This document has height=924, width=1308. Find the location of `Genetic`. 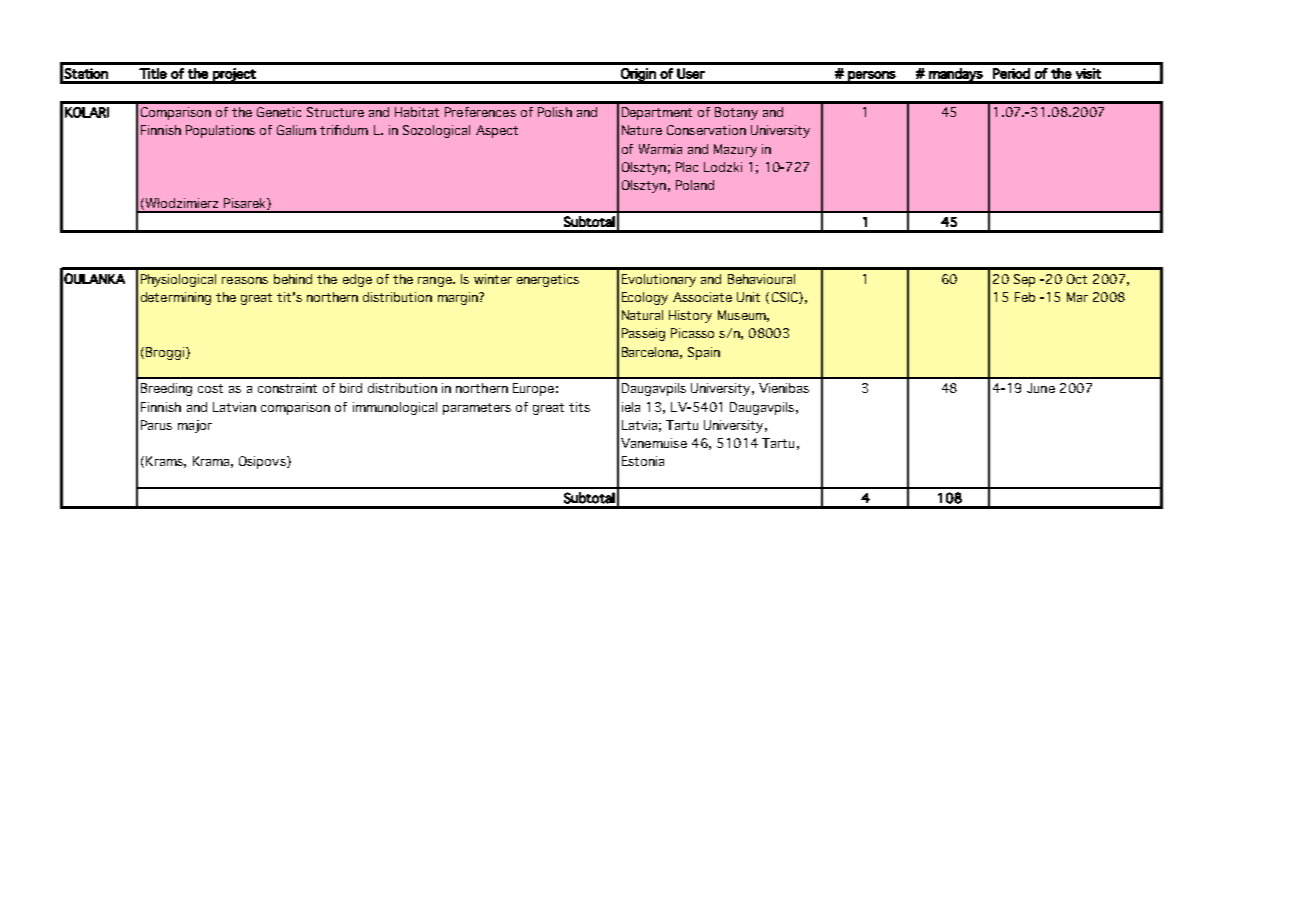

Genetic is located at coordinates (279, 112).
